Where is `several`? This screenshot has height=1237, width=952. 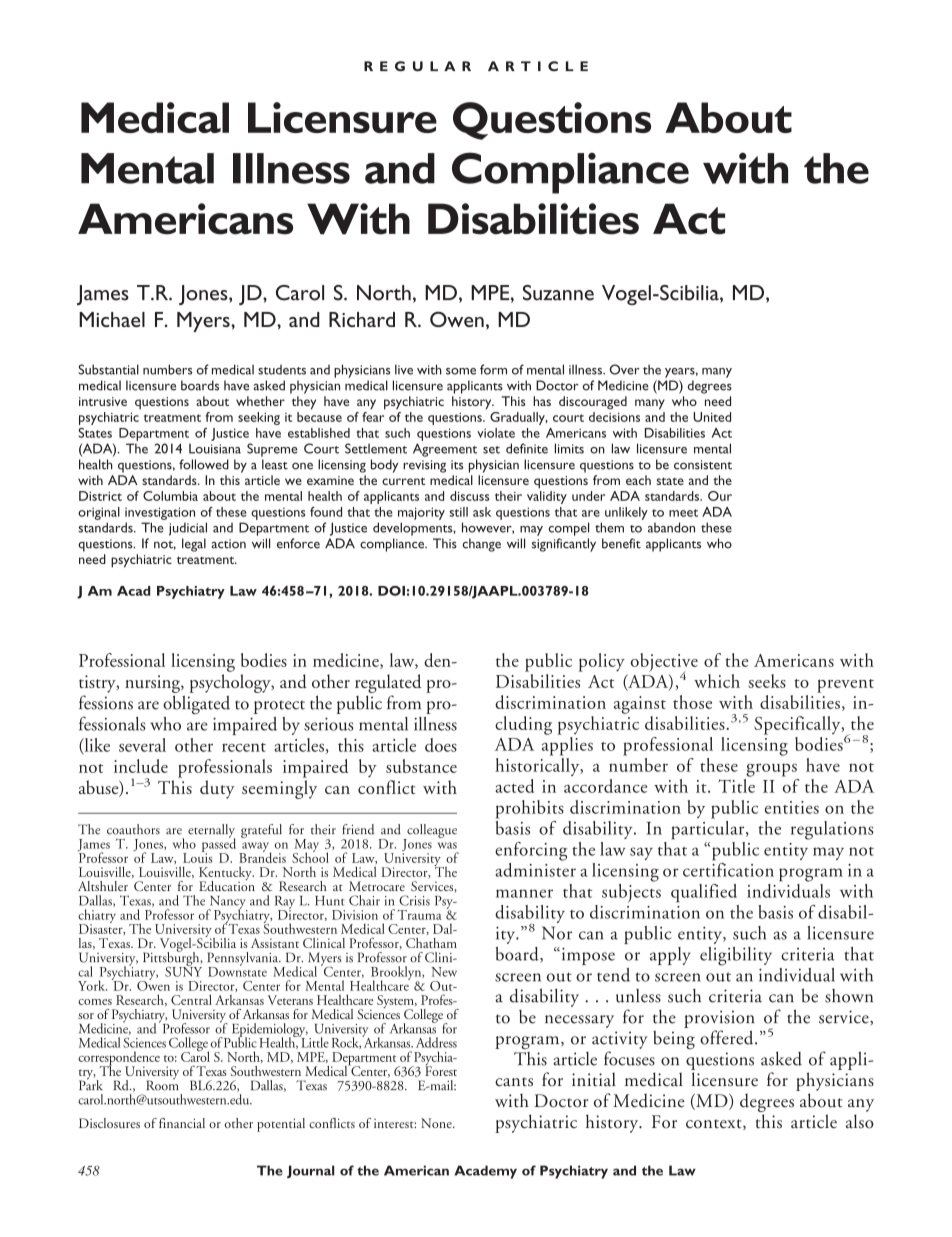 several is located at coordinates (142, 745).
